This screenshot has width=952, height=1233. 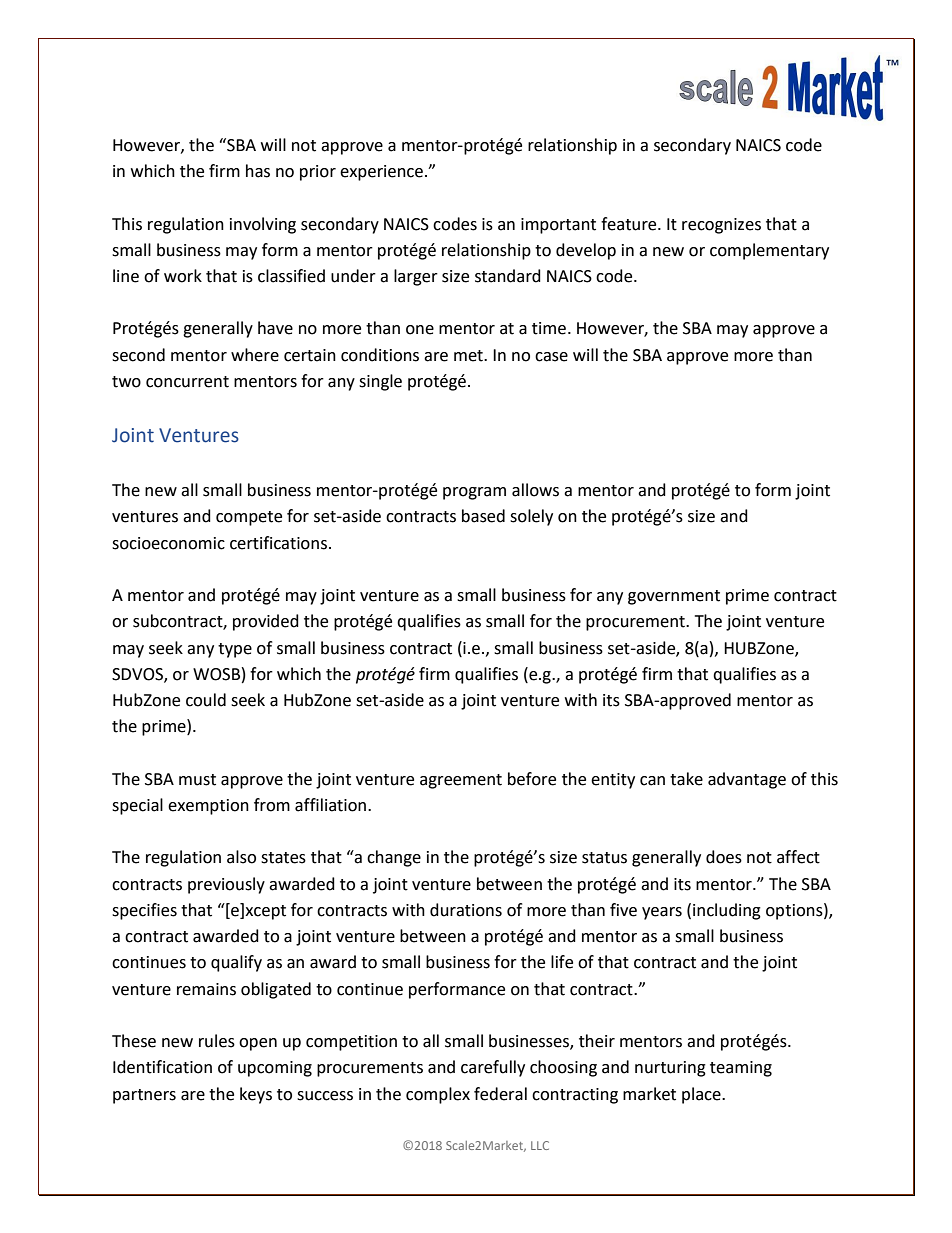 I want to click on has, so click(x=258, y=171).
